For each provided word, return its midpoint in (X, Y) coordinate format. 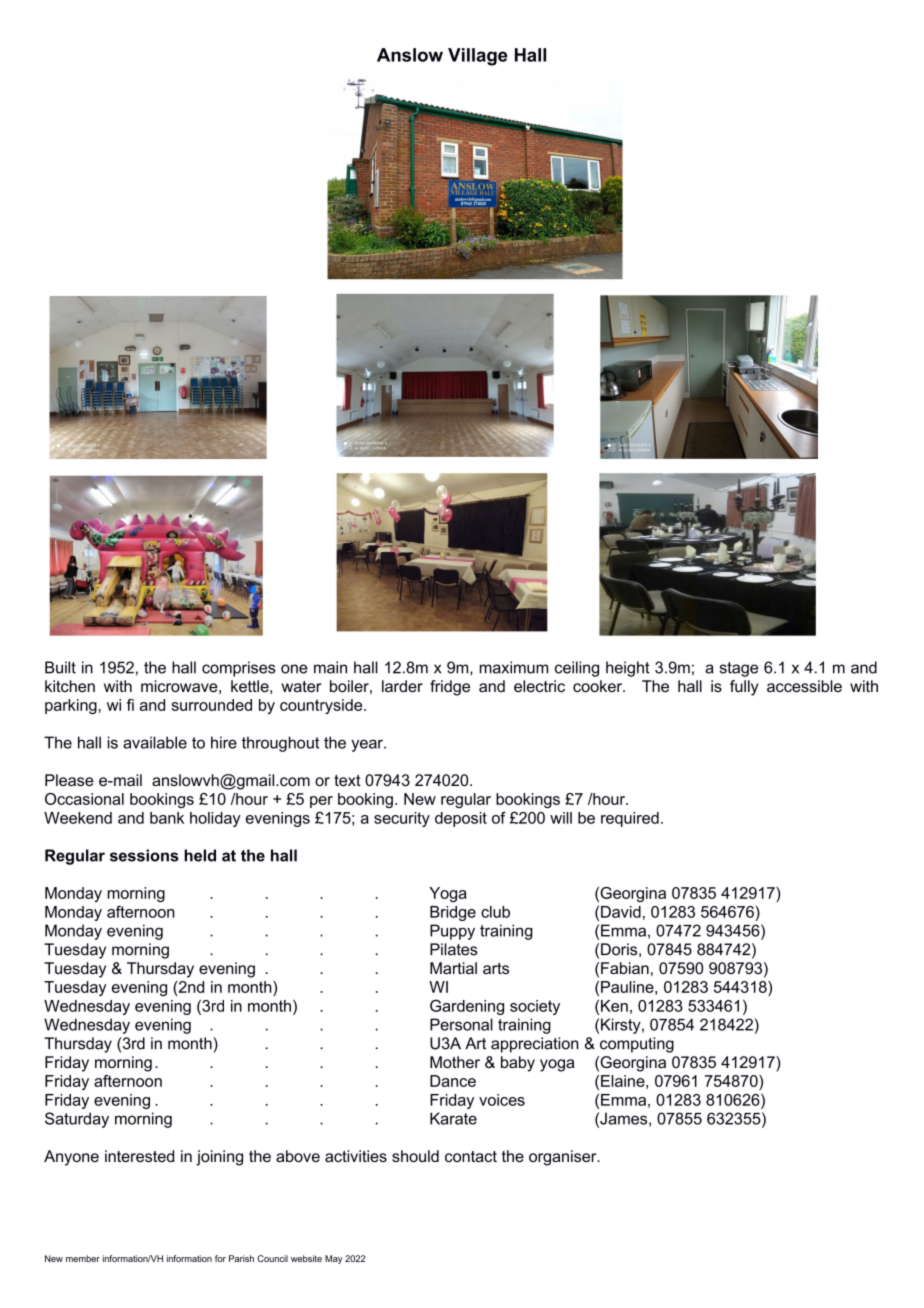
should (415, 1156)
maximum (514, 667)
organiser (564, 1158)
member (83, 1258)
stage (739, 669)
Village (478, 57)
